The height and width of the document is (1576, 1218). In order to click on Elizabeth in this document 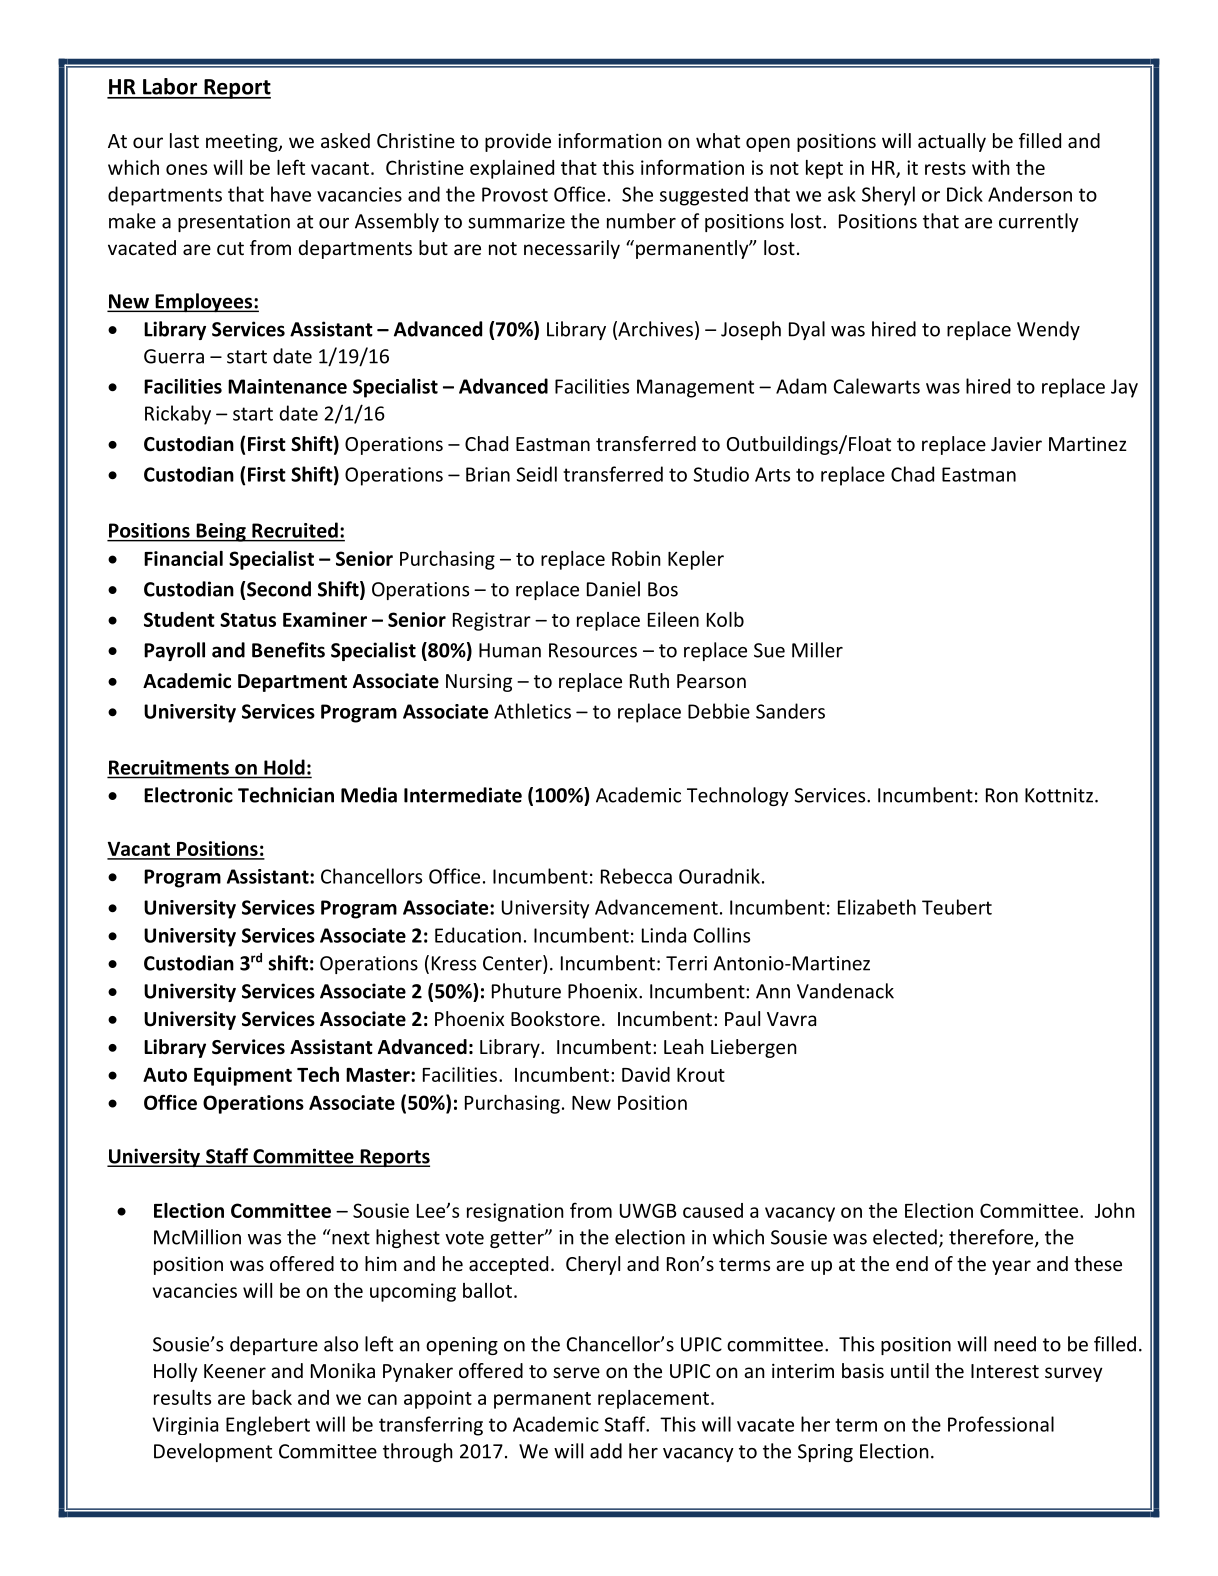, I will do `click(877, 907)`.
